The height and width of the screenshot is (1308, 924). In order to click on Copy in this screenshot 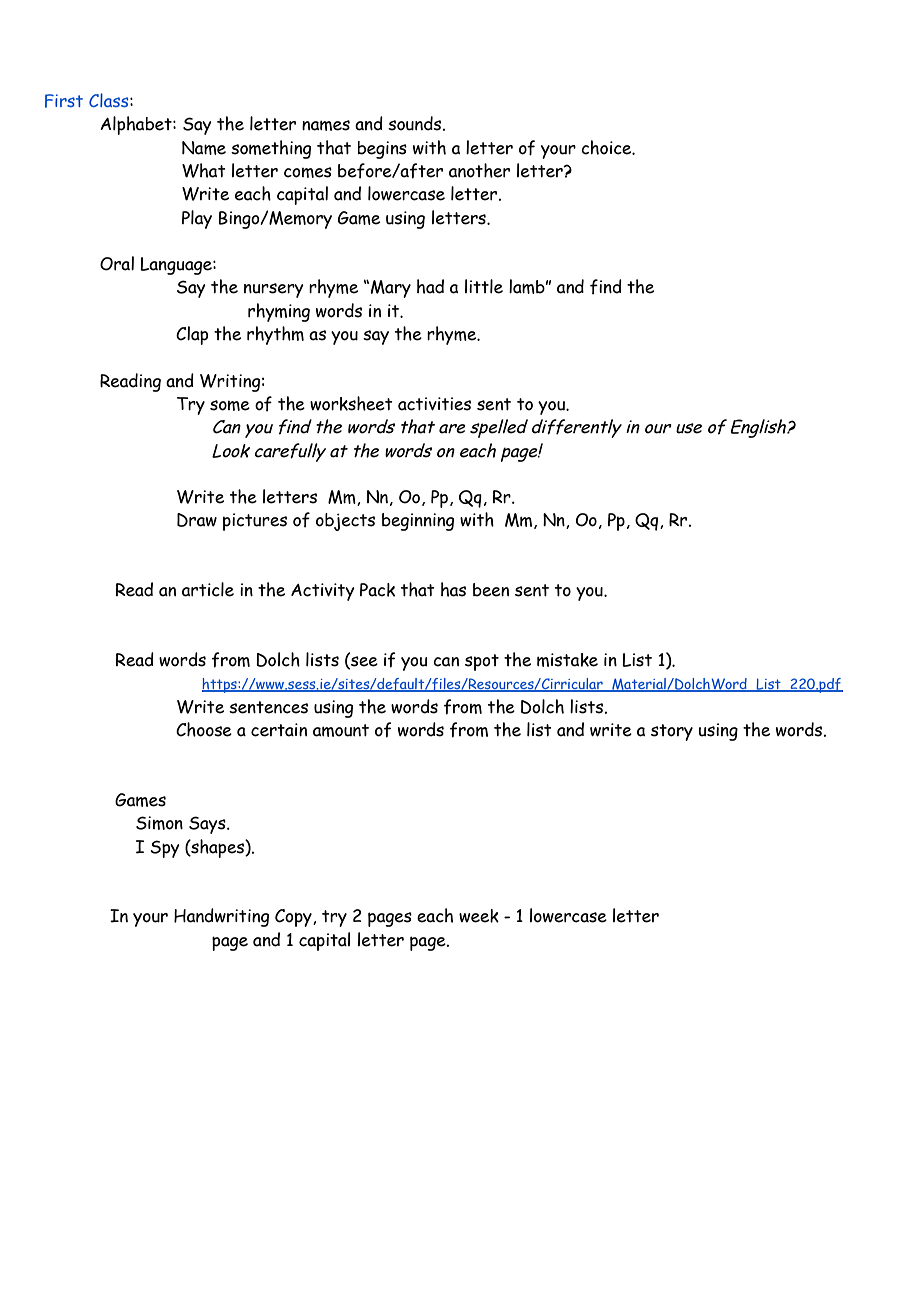, I will do `click(294, 918)`.
